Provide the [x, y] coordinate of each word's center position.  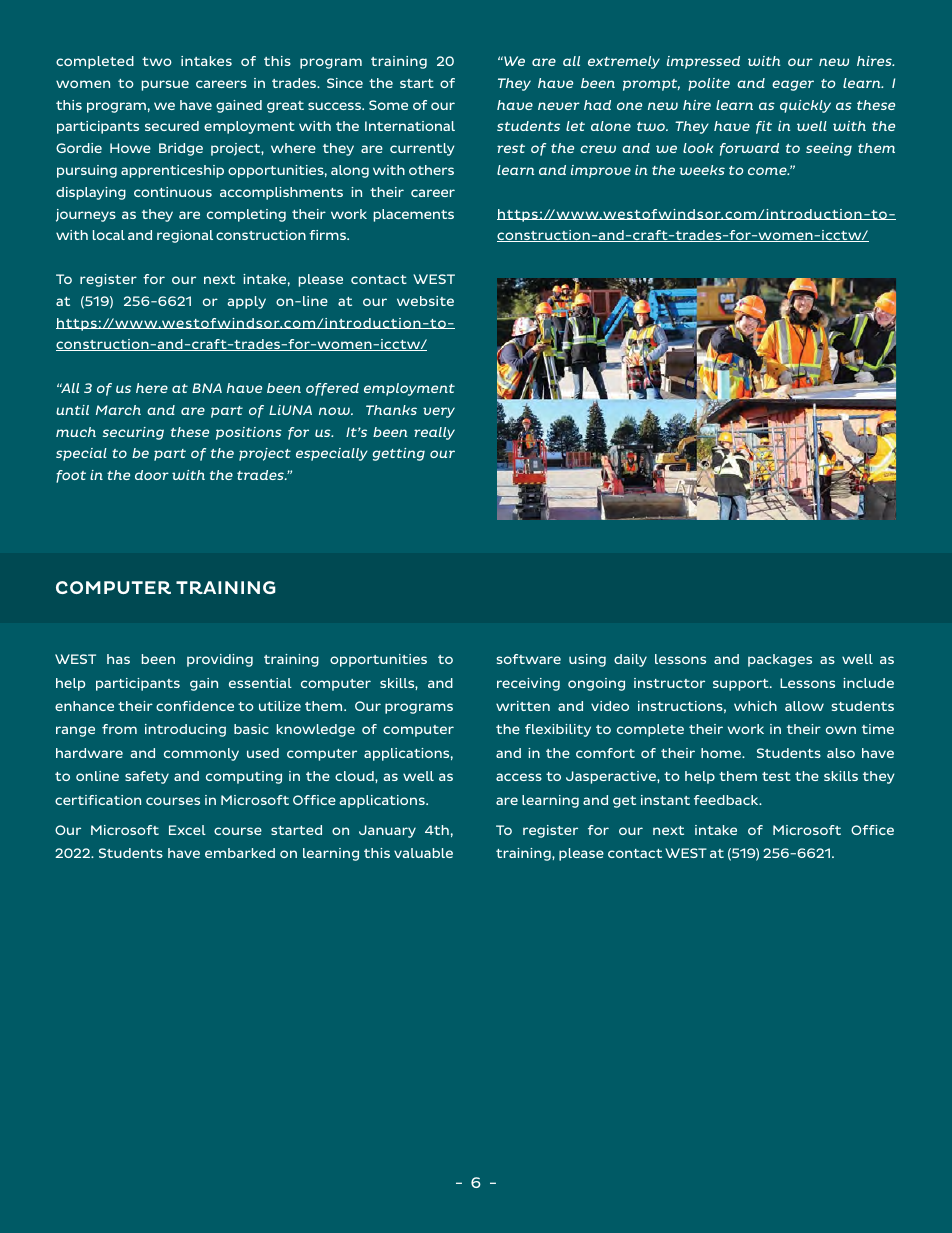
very [439, 412]
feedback [727, 800]
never [559, 106]
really [434, 433]
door [152, 475]
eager [793, 85]
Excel [187, 830]
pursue [165, 85]
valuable [423, 853]
